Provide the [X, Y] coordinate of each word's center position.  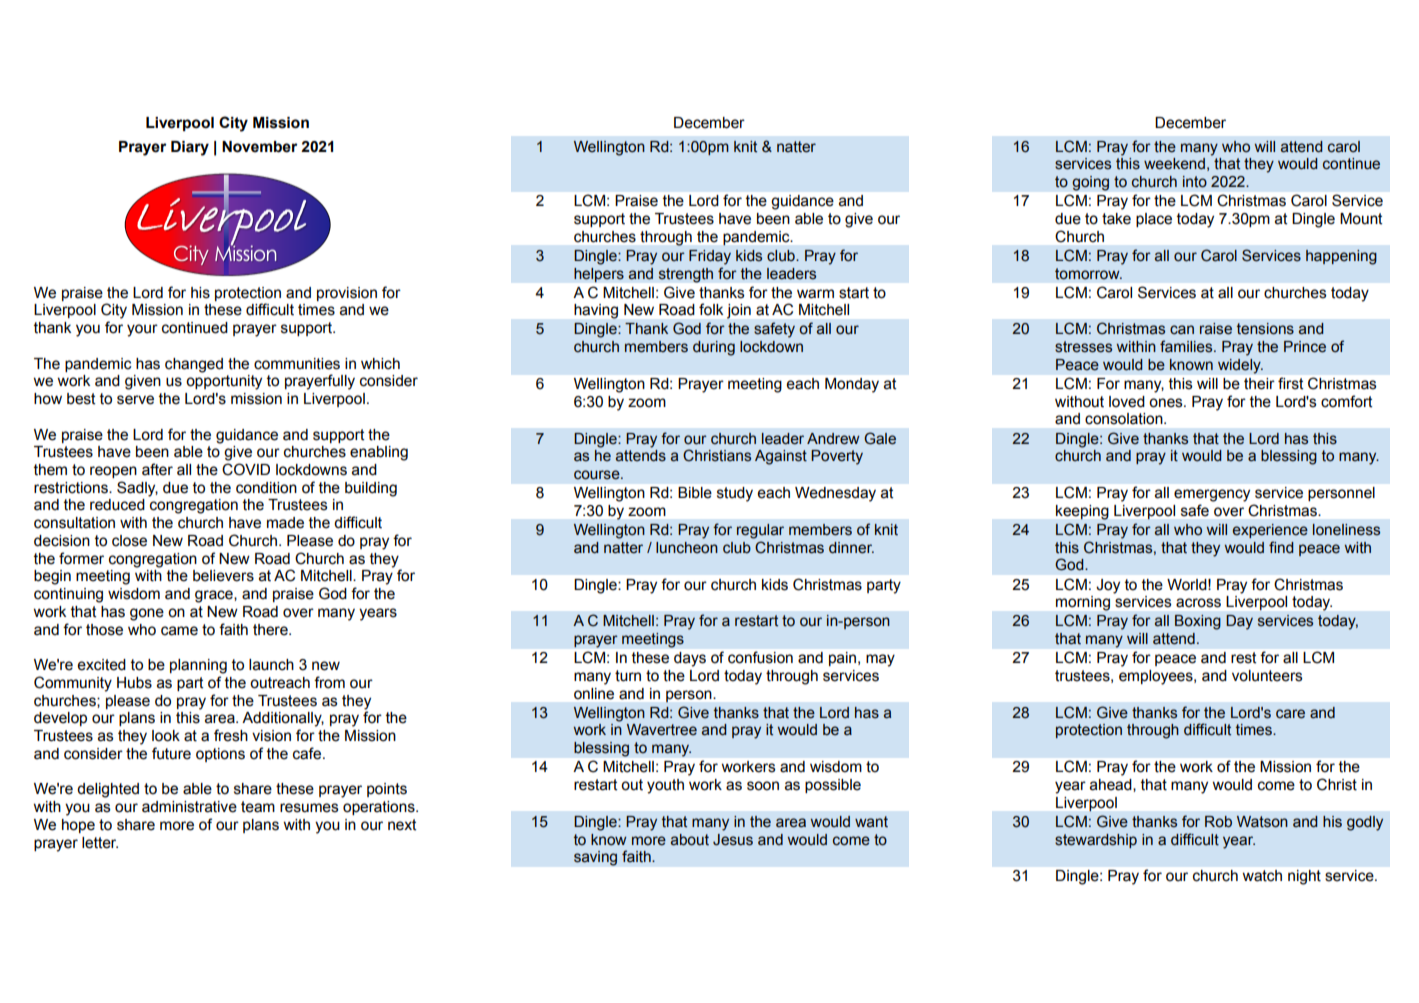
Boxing [1198, 622]
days [690, 659]
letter [100, 843]
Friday [710, 257]
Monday [852, 385]
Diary [190, 148]
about [690, 840]
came [179, 631]
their [1259, 383]
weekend [1174, 164]
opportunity [224, 382]
